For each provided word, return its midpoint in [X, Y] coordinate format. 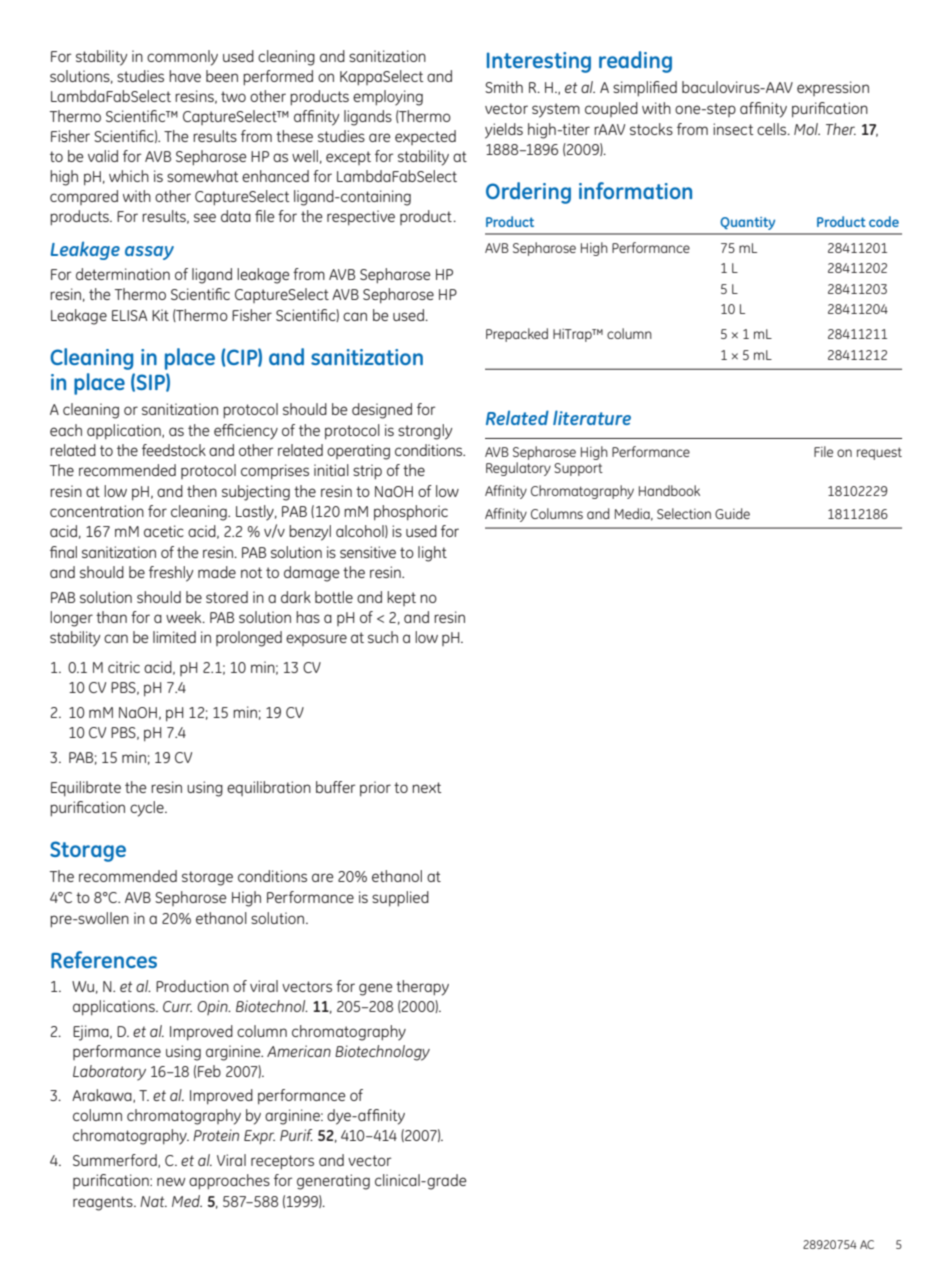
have [185, 76]
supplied [400, 899]
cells [773, 129]
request [879, 453]
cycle [148, 809]
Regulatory [518, 469]
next [427, 787]
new [171, 1181]
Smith [504, 87]
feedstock [174, 450]
